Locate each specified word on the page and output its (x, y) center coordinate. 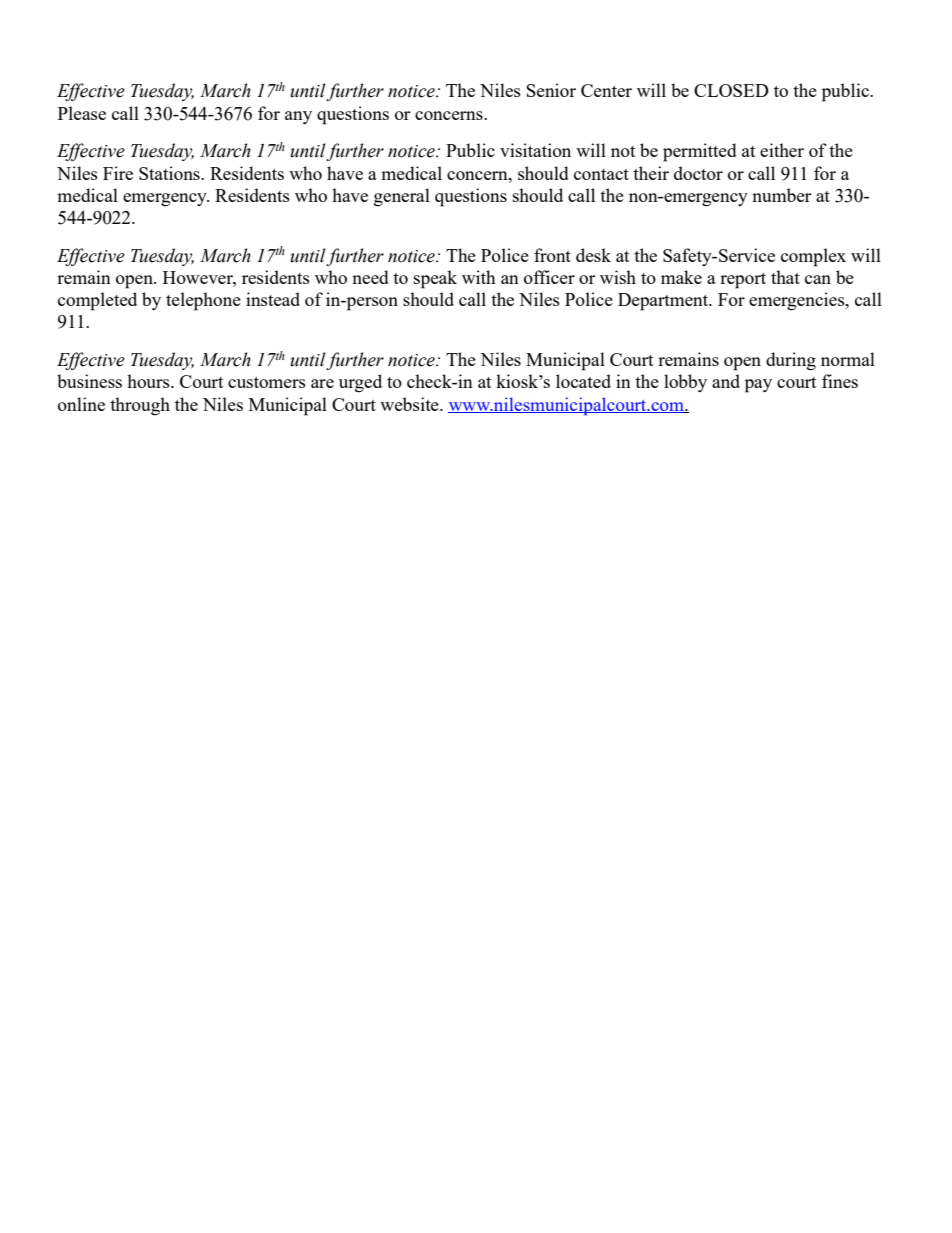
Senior (551, 90)
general (402, 197)
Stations (170, 173)
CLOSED (731, 90)
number (782, 195)
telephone (203, 301)
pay (758, 386)
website (410, 404)
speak (435, 279)
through (140, 406)
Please (82, 113)
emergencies (798, 301)
